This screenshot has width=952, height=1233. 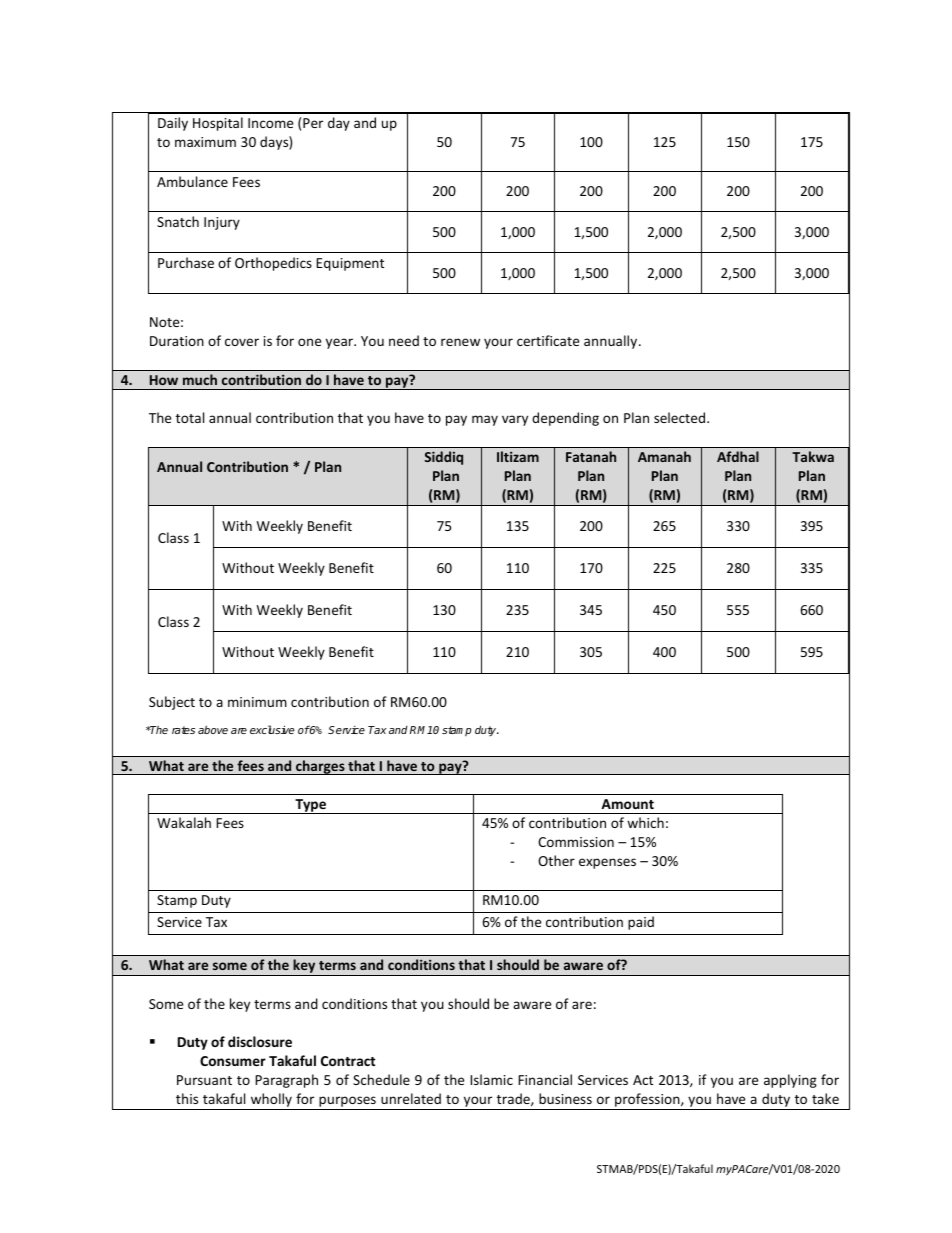 What do you see at coordinates (548, 340) in the screenshot?
I see `certificate` at bounding box center [548, 340].
